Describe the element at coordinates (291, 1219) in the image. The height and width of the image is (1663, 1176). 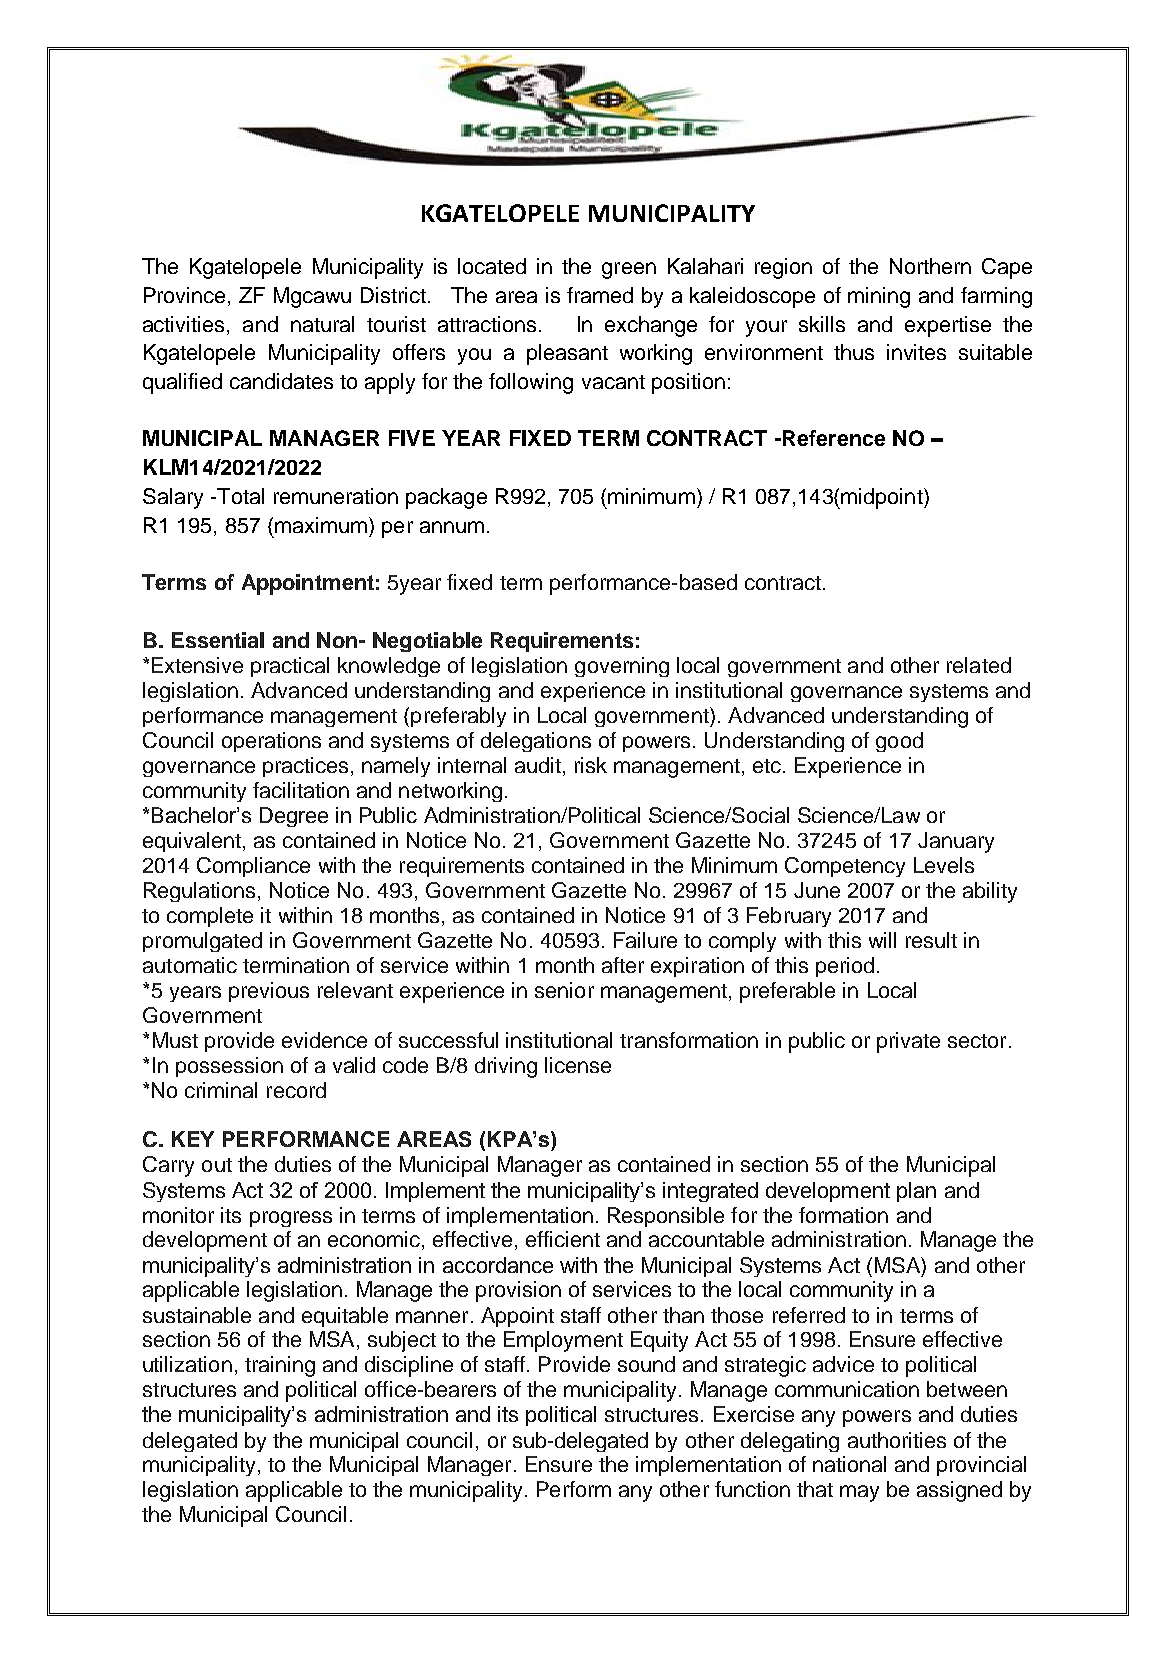
I see `progress` at that location.
